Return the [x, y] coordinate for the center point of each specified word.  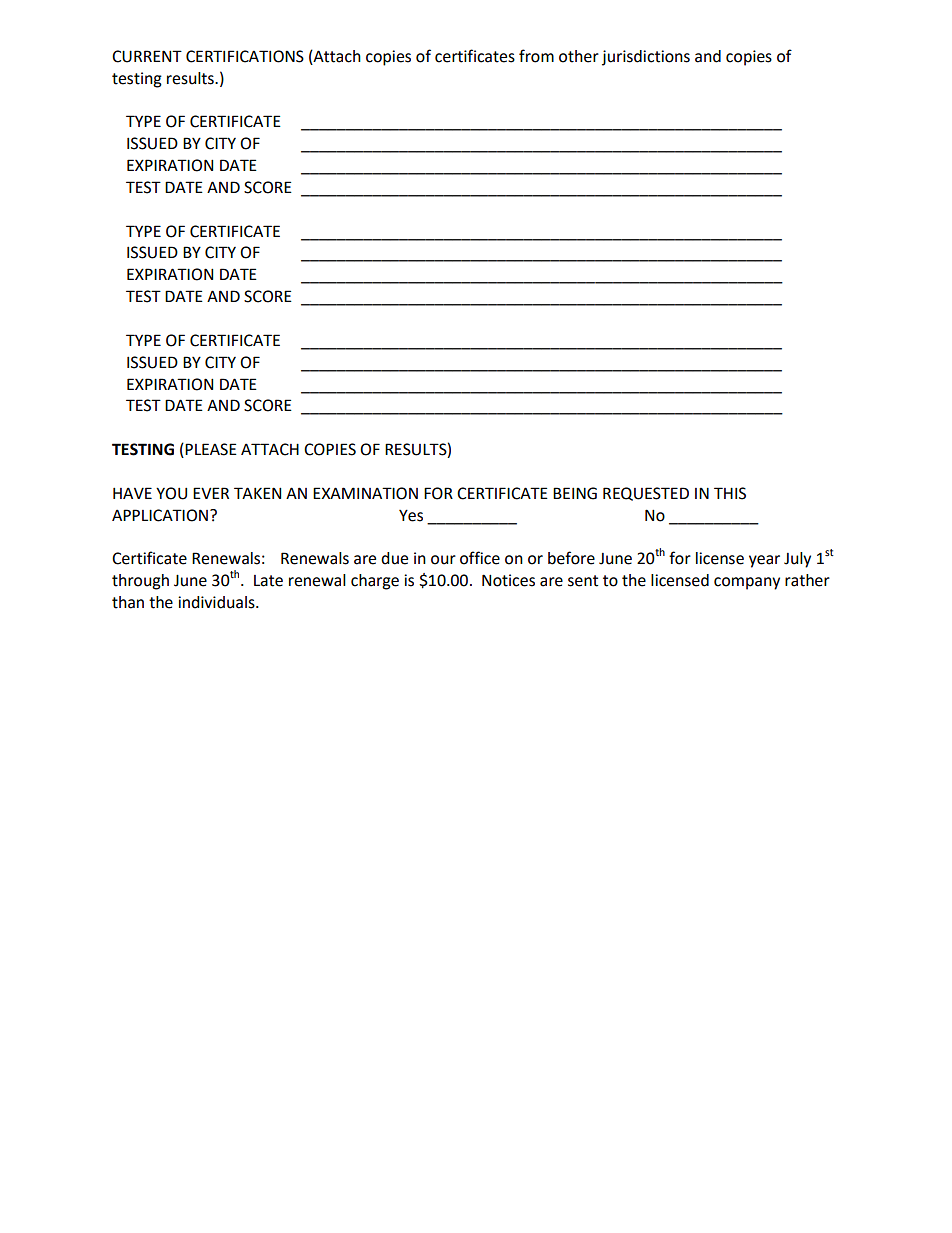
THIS [730, 493]
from [536, 56]
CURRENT [147, 56]
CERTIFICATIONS [245, 56]
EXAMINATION [365, 493]
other [579, 56]
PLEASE [211, 449]
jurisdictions [646, 58]
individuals [217, 602]
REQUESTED [646, 494]
